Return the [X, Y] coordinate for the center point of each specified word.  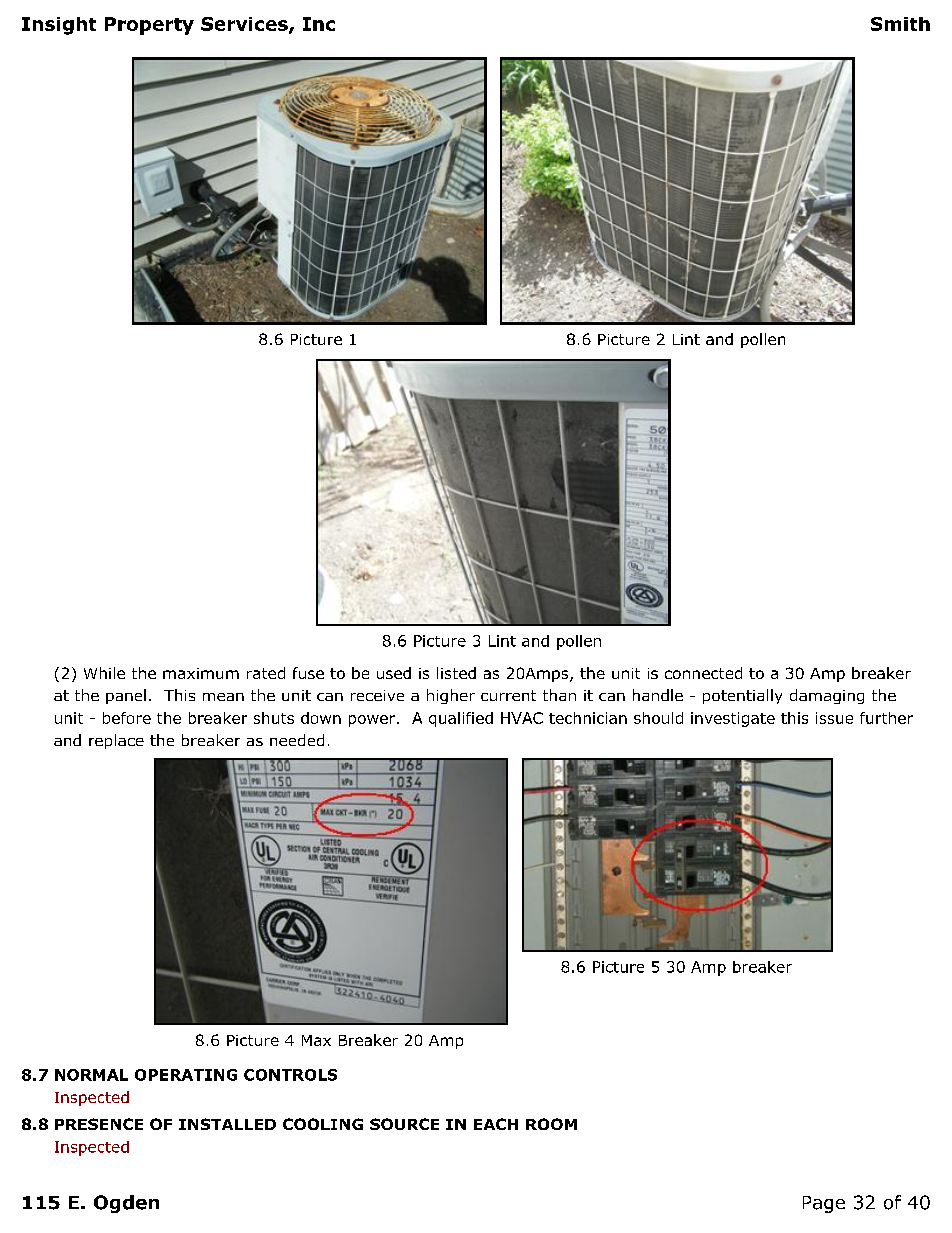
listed [456, 673]
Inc [319, 24]
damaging [827, 696]
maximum [201, 673]
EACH [496, 1124]
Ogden [126, 1204]
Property [149, 26]
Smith [900, 24]
